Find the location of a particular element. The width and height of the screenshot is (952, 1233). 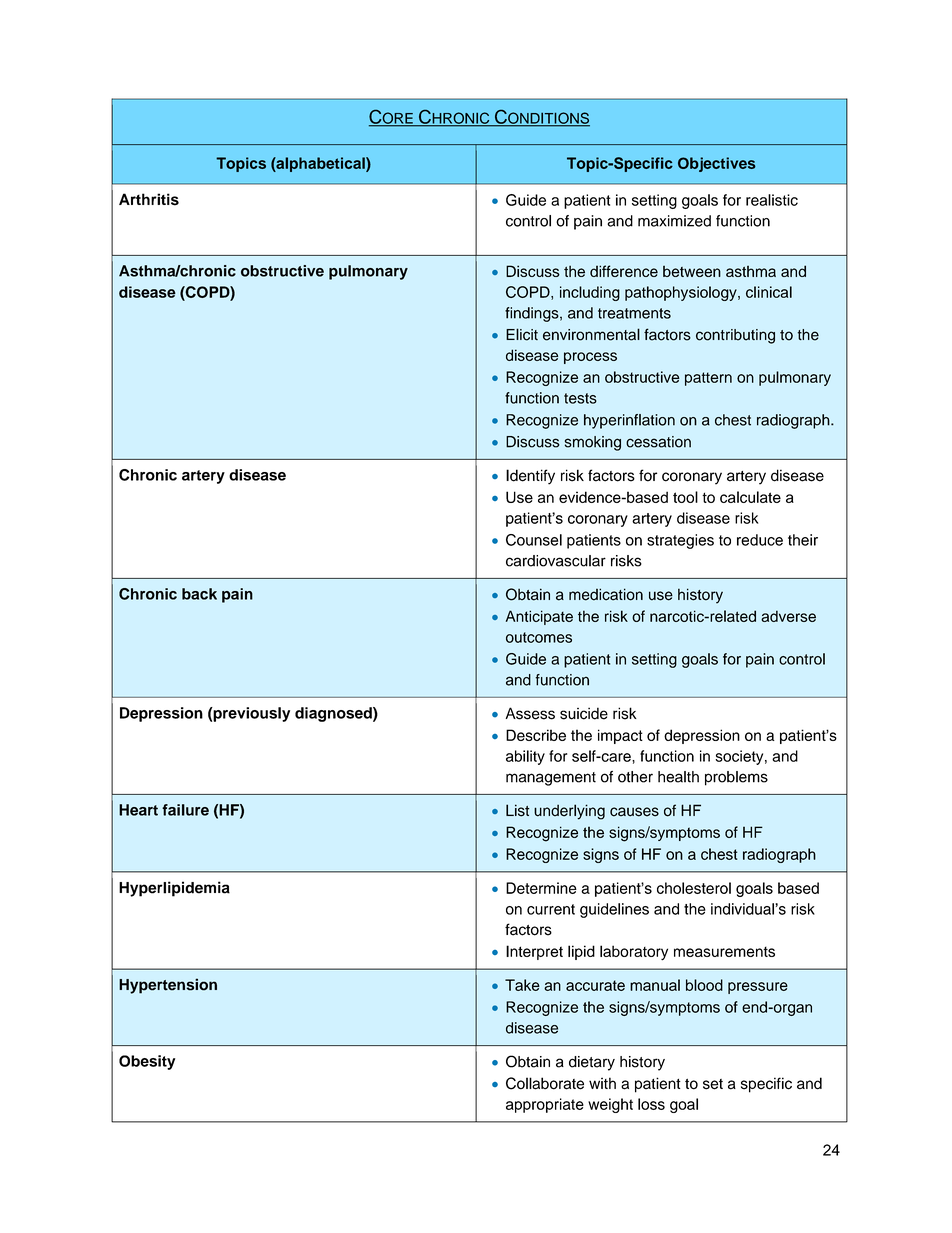

Collaborate is located at coordinates (545, 1083).
